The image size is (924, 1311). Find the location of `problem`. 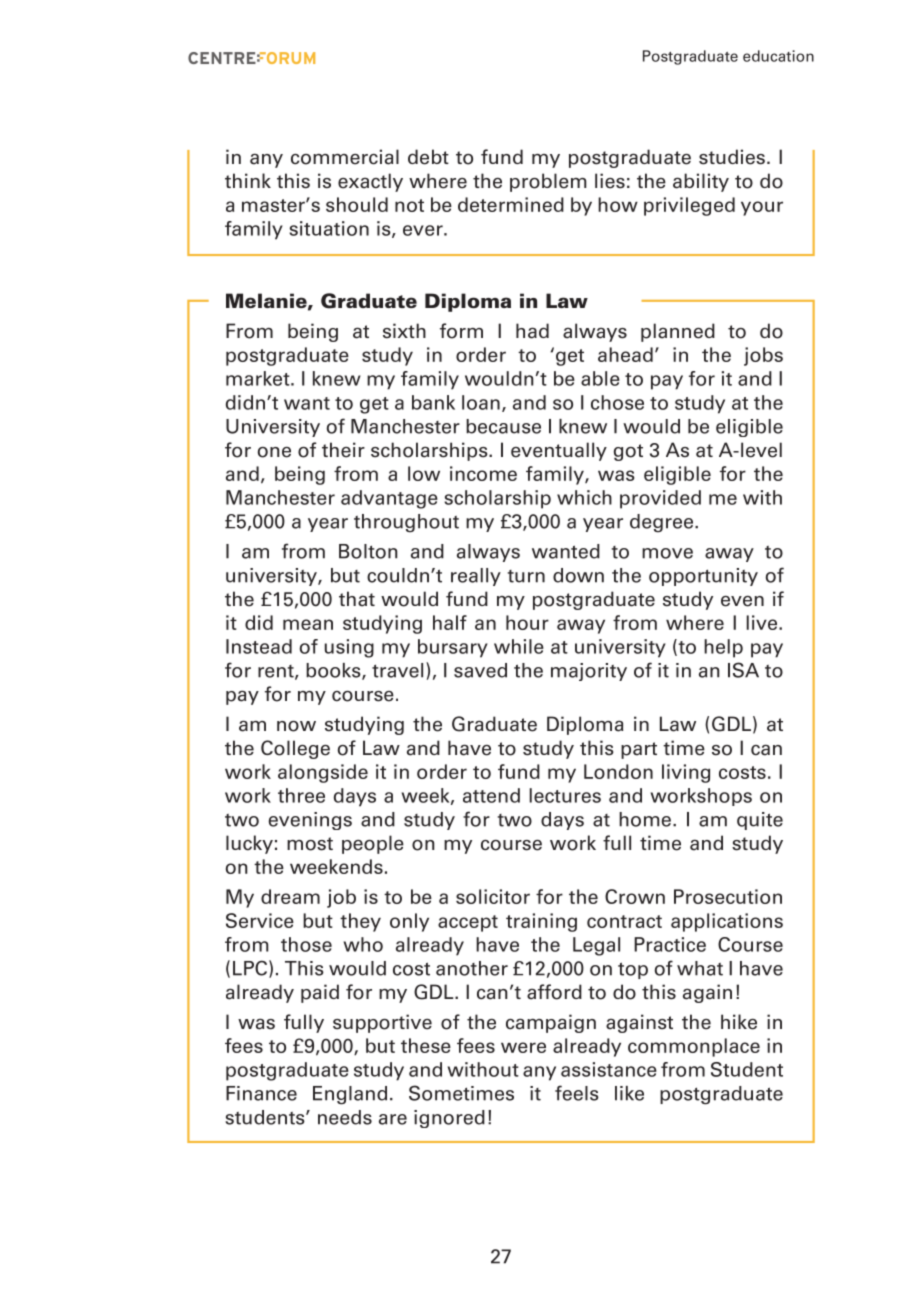

problem is located at coordinates (548, 182).
